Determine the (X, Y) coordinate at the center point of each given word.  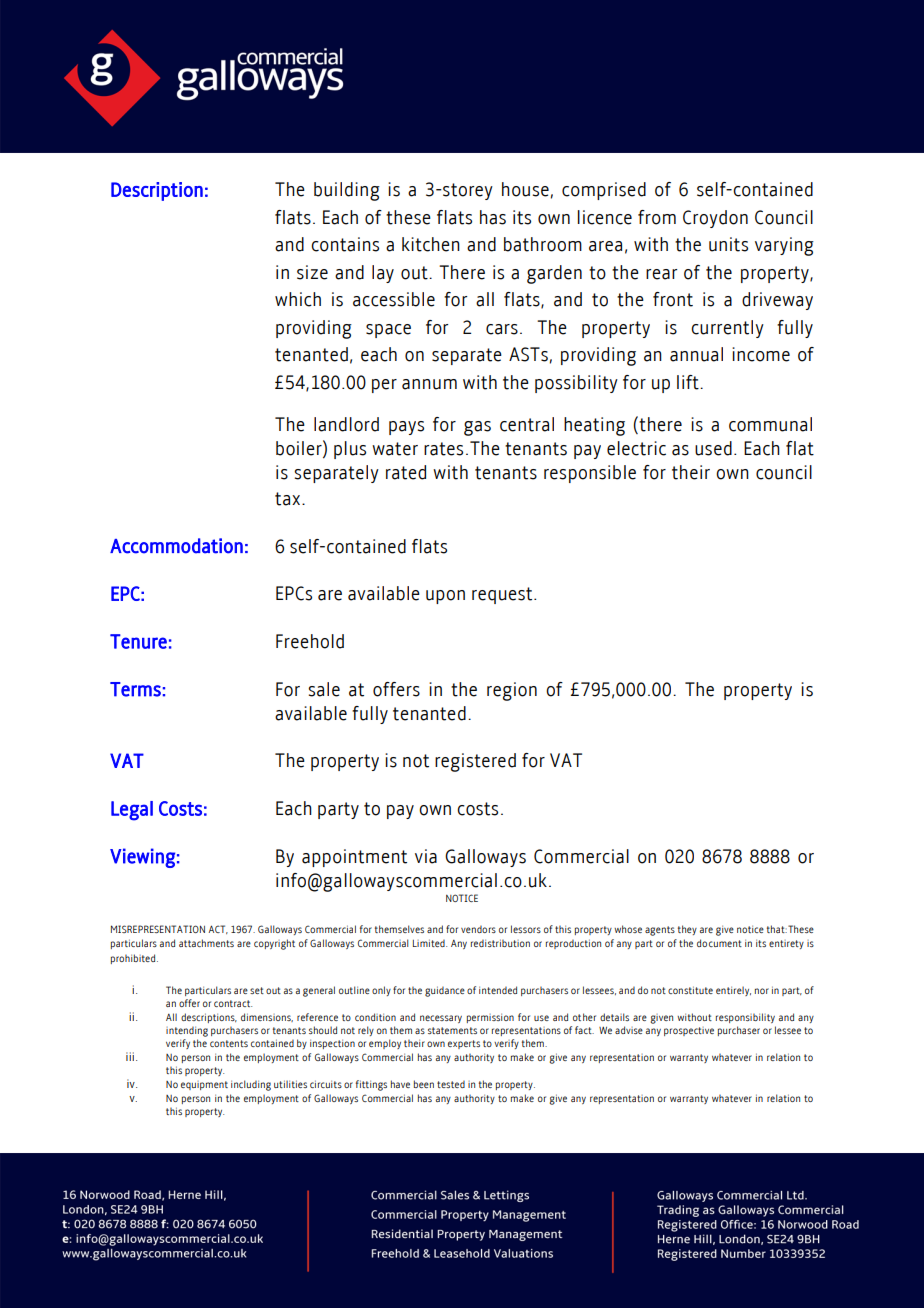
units (728, 244)
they (687, 930)
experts (464, 1044)
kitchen (431, 244)
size (312, 272)
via (426, 856)
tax (287, 499)
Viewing (142, 858)
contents (229, 1043)
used (713, 448)
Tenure (138, 641)
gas (477, 428)
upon (445, 597)
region (512, 691)
